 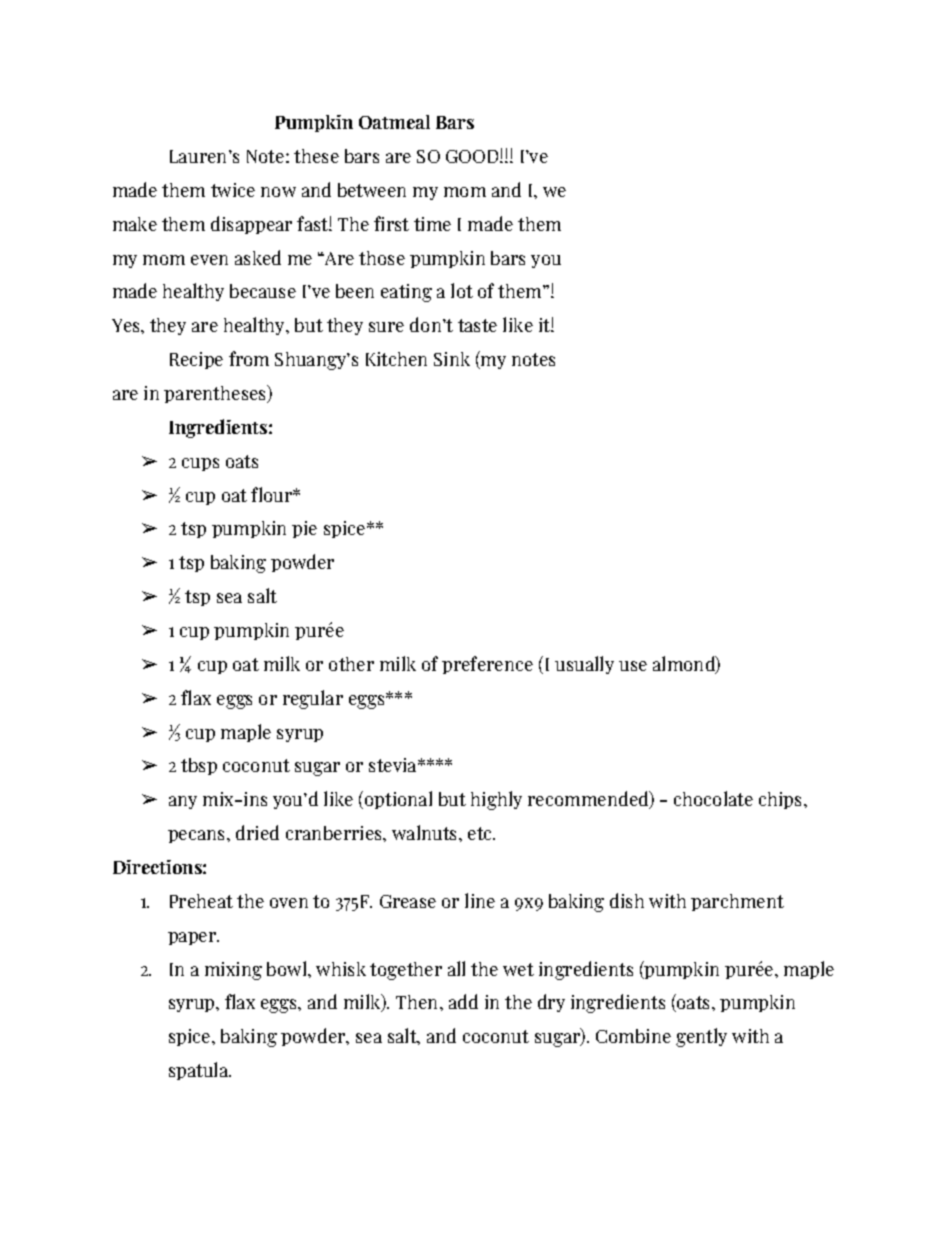 I want to click on Sink, so click(x=452, y=359).
